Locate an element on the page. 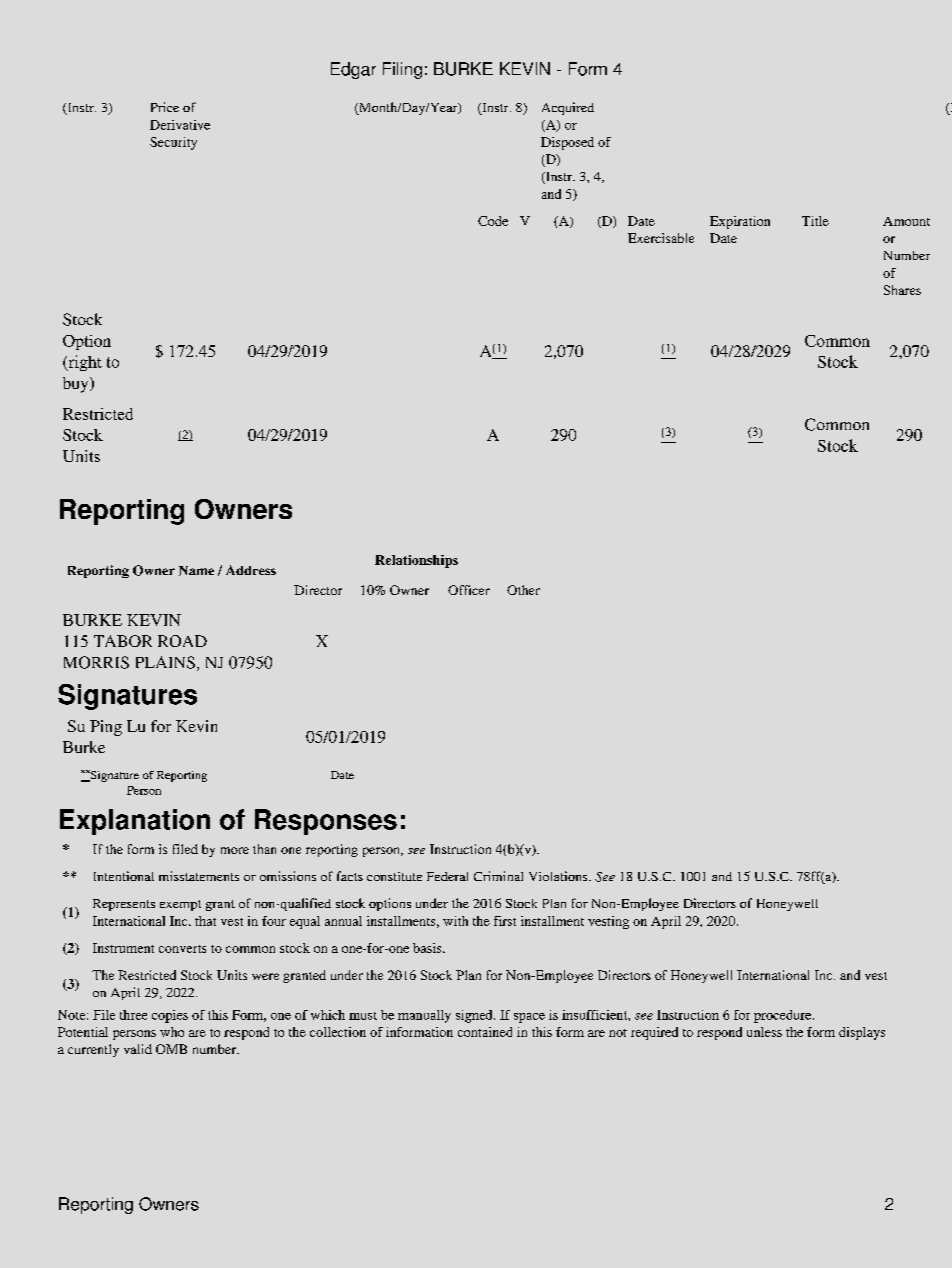  Shares is located at coordinates (902, 290).
